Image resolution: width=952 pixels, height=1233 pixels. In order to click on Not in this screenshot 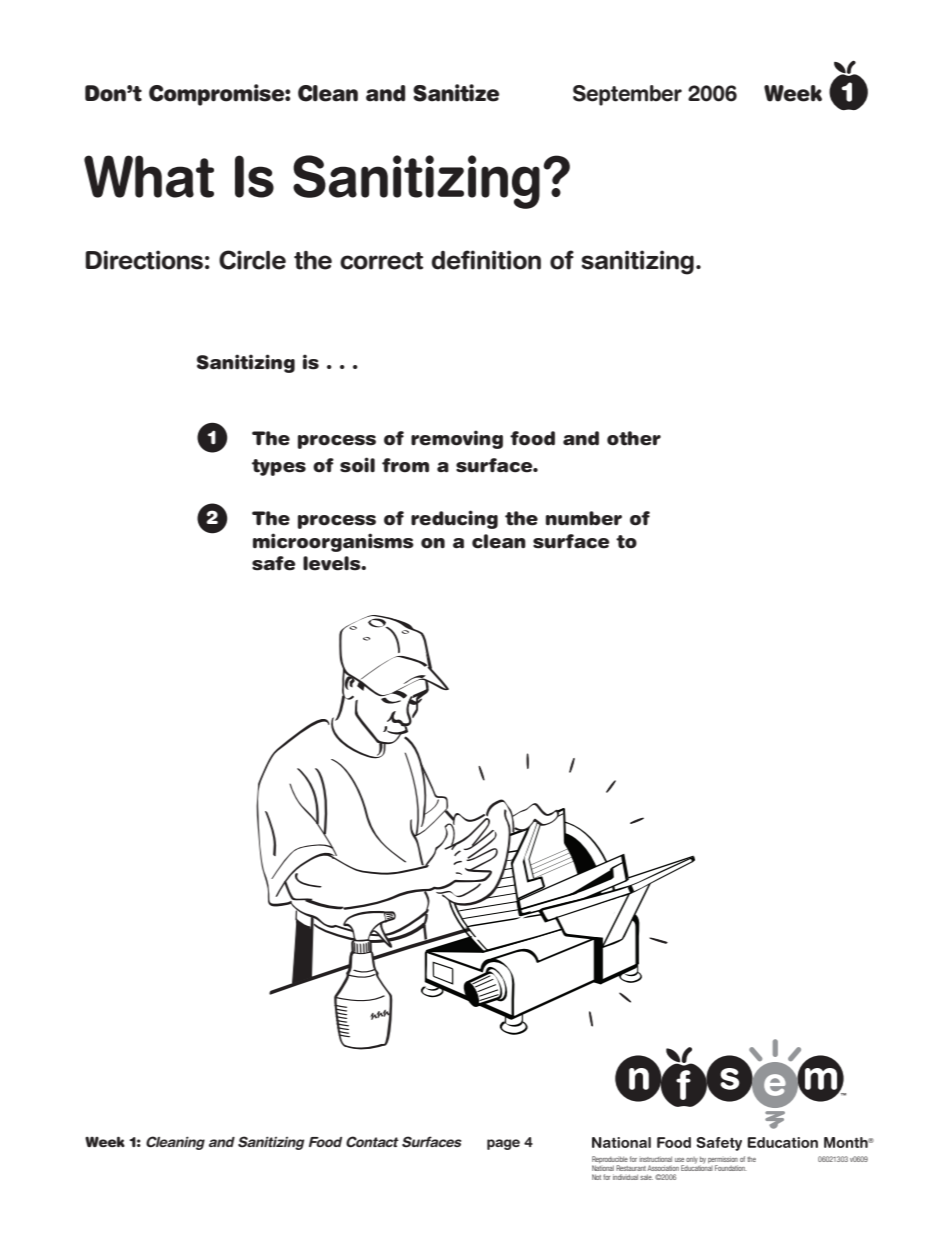, I will do `click(596, 1177)`.
